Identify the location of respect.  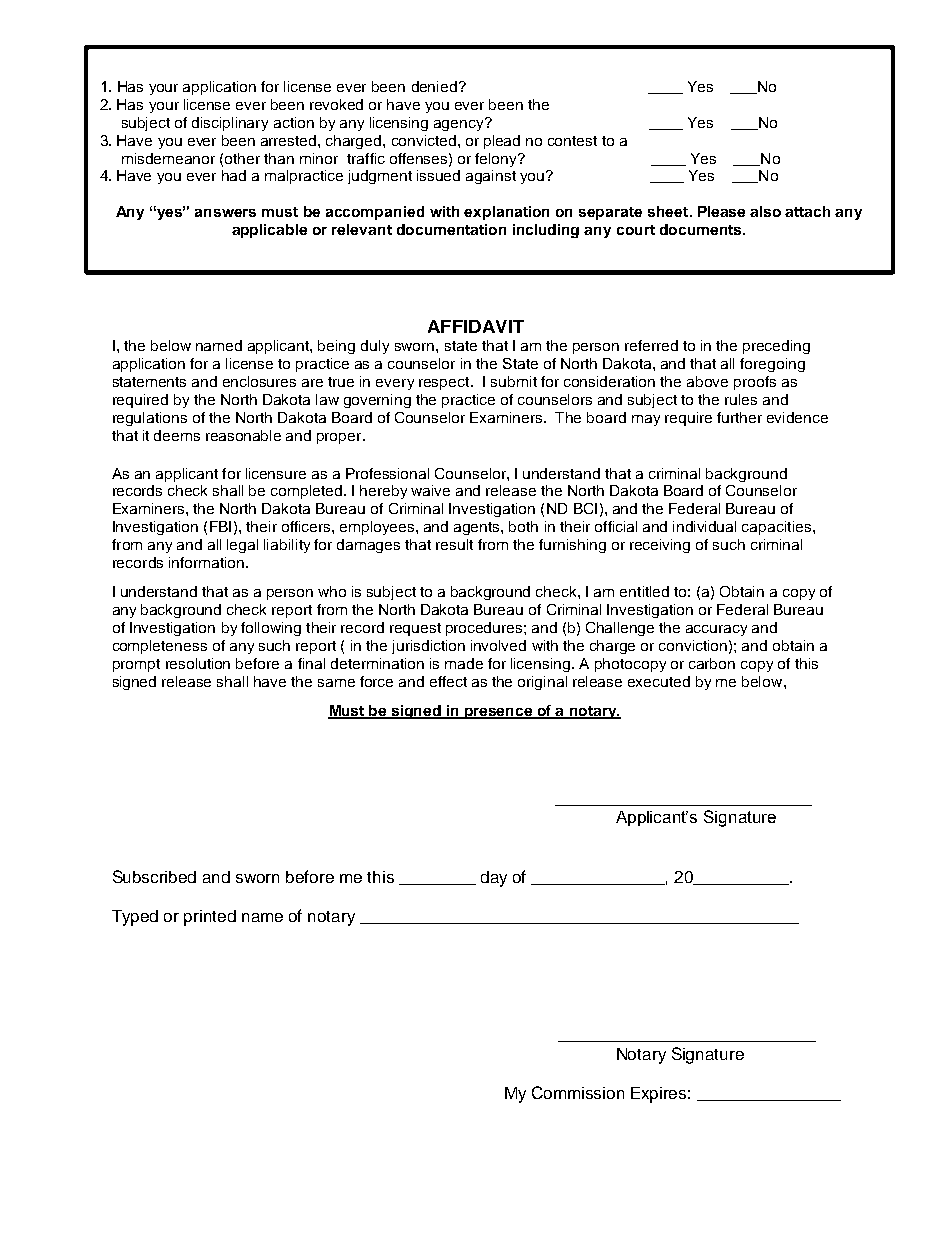
(445, 383).
